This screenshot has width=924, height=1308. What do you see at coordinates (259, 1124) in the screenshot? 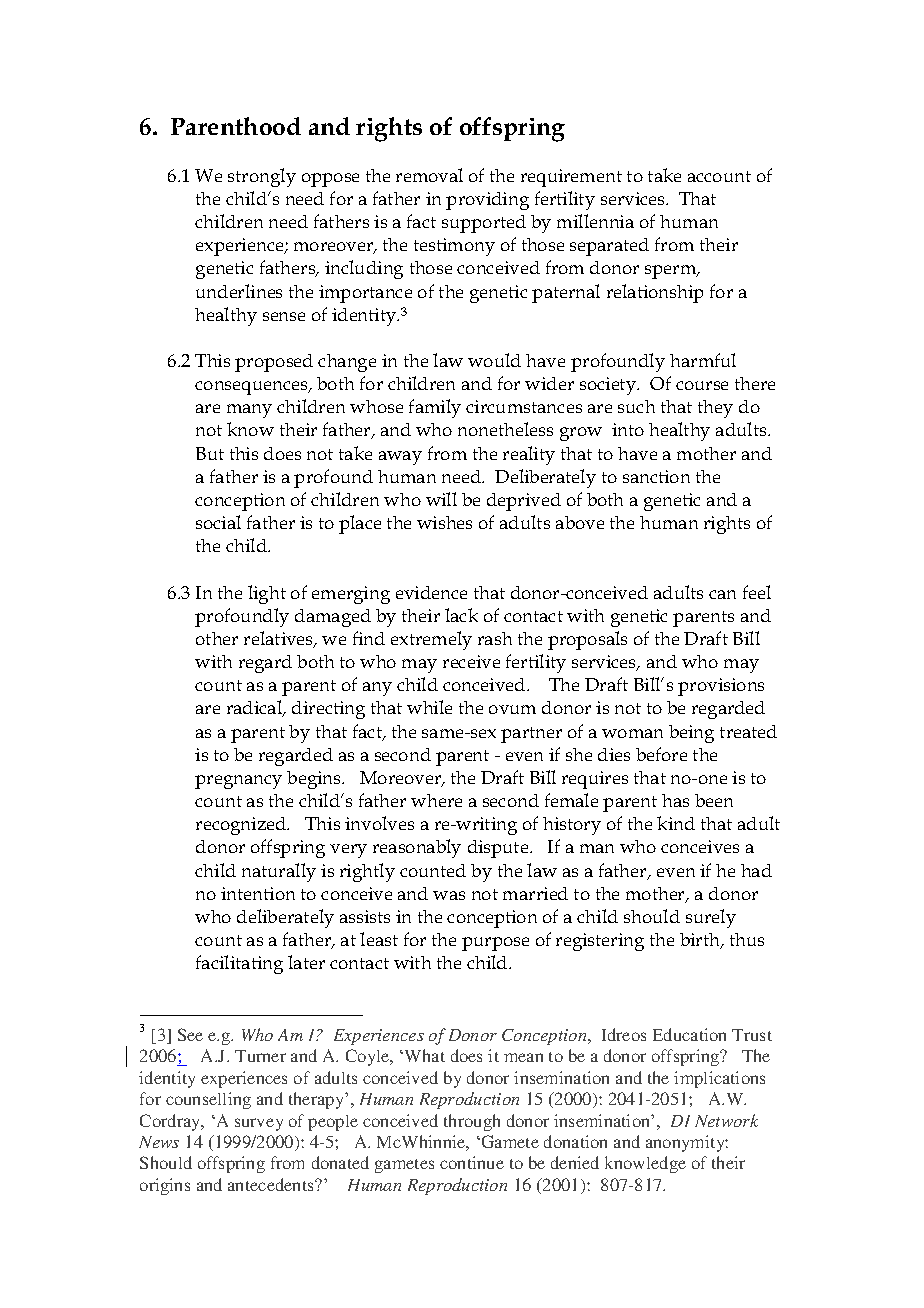
I see `survey` at bounding box center [259, 1124].
